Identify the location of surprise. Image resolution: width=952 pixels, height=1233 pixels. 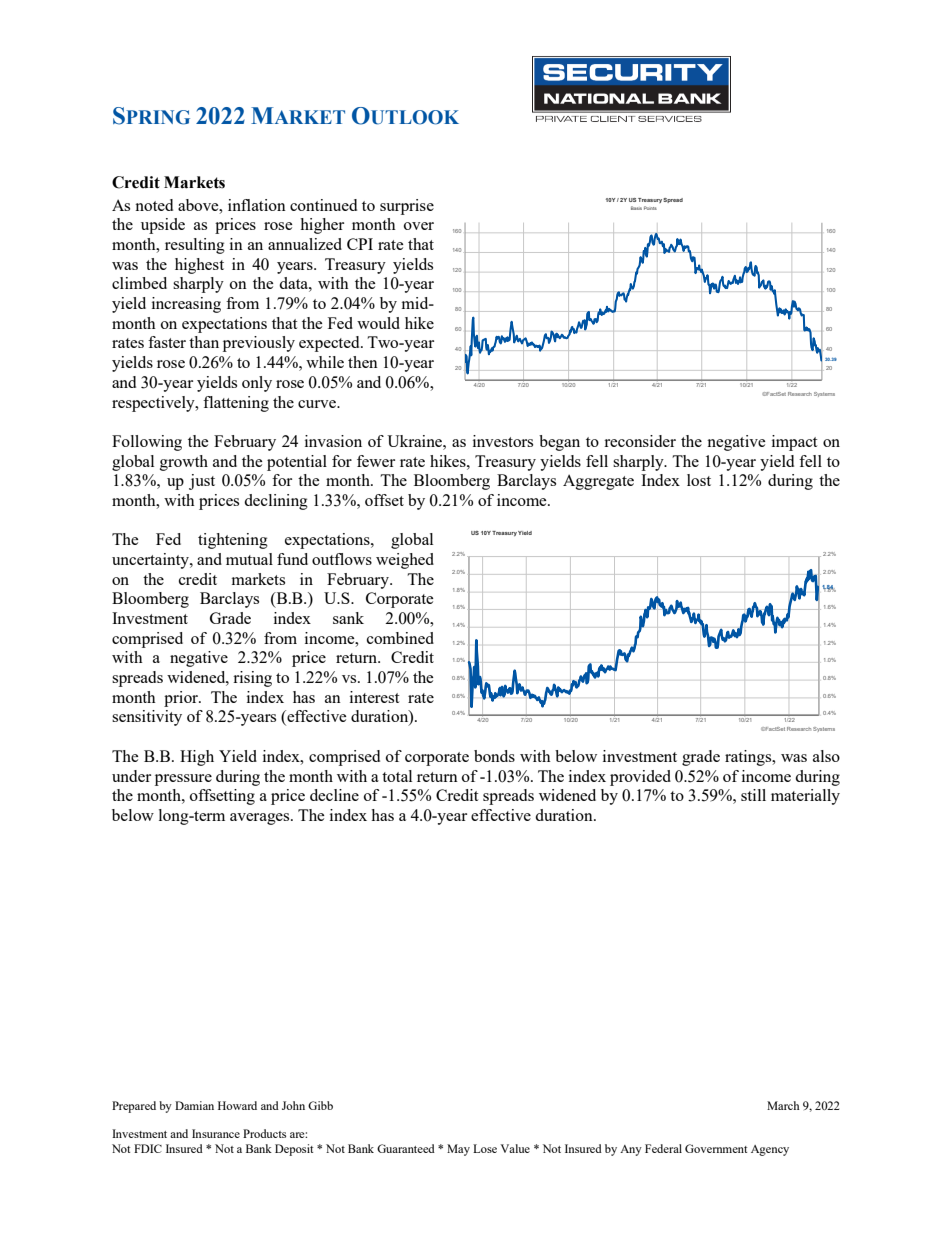
(407, 207).
